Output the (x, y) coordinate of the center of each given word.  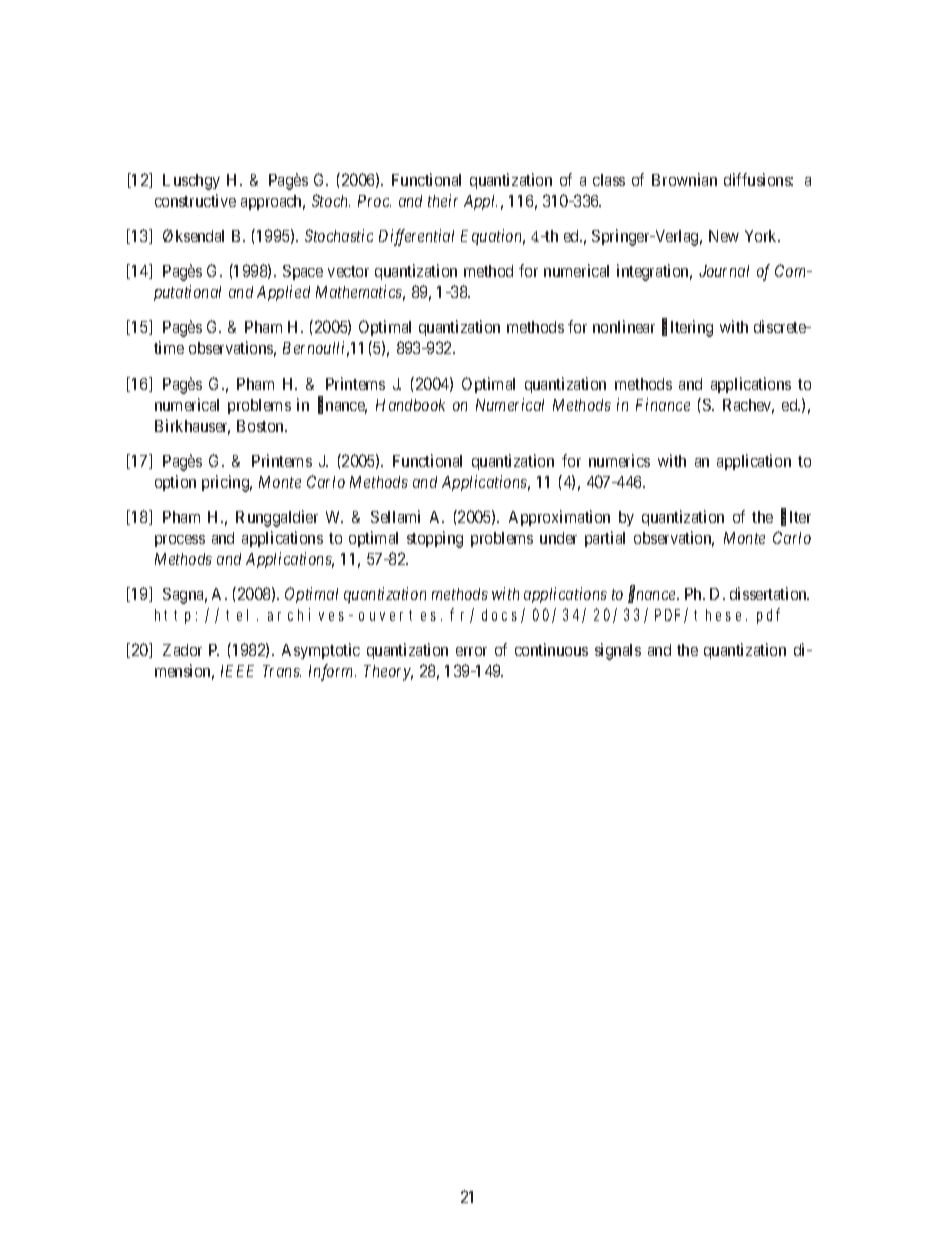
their (443, 200)
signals (618, 651)
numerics (619, 460)
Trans (282, 671)
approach (273, 202)
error (471, 651)
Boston (262, 426)
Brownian (684, 179)
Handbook (410, 405)
